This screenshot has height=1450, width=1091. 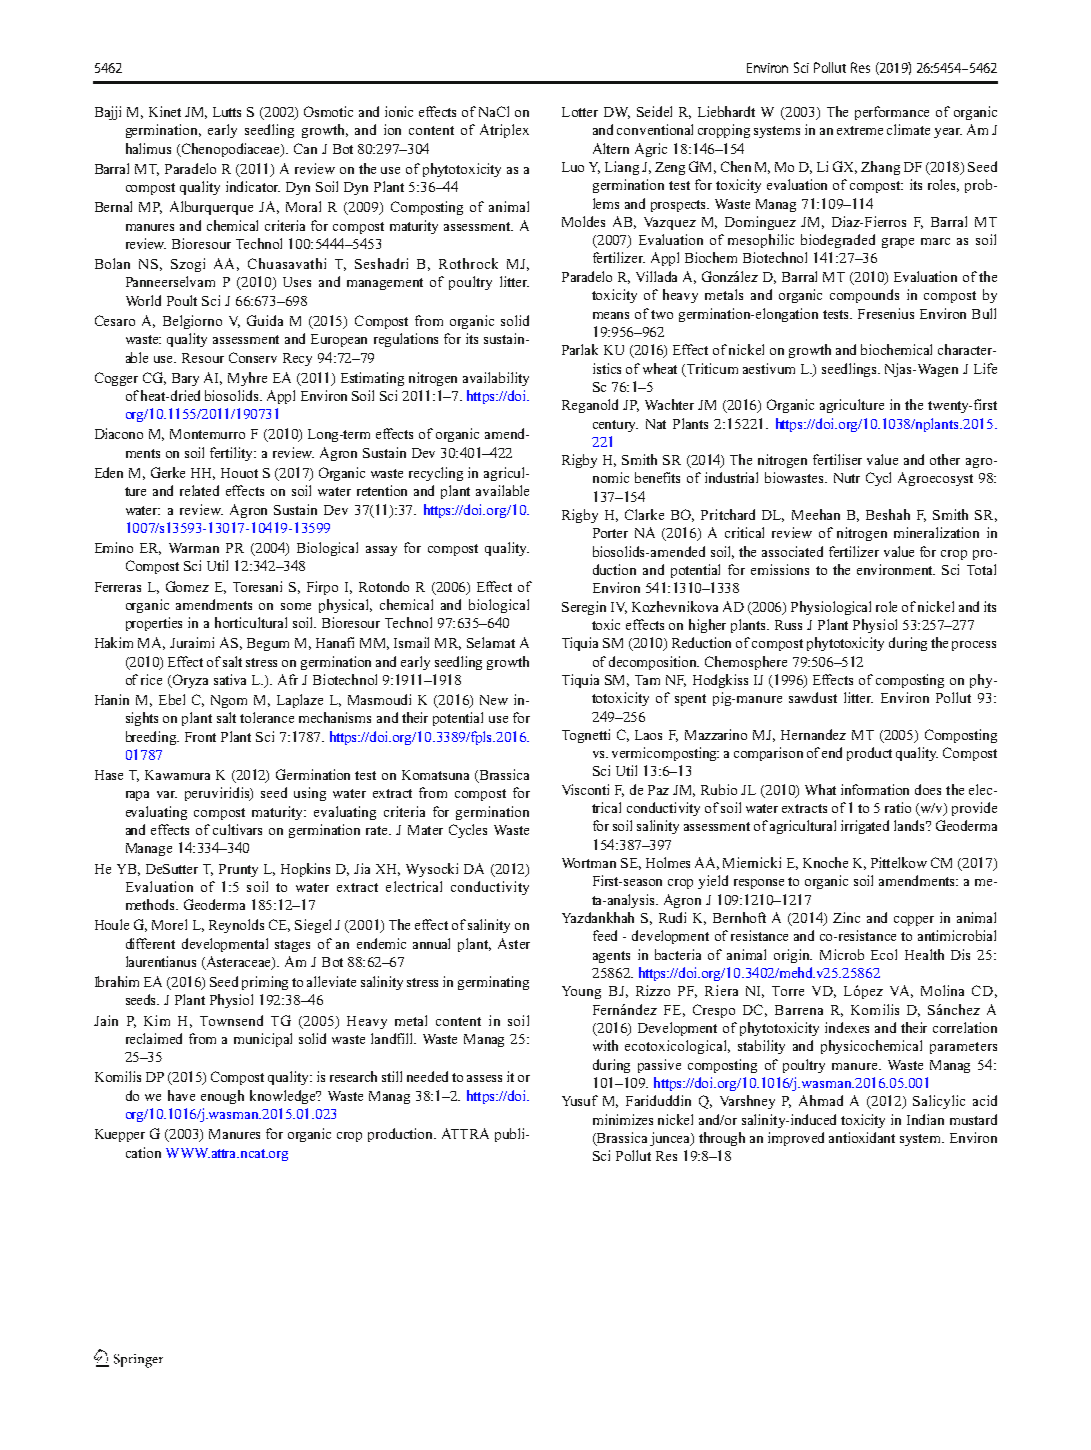 What do you see at coordinates (491, 642) in the screenshot?
I see `Selamat` at bounding box center [491, 642].
